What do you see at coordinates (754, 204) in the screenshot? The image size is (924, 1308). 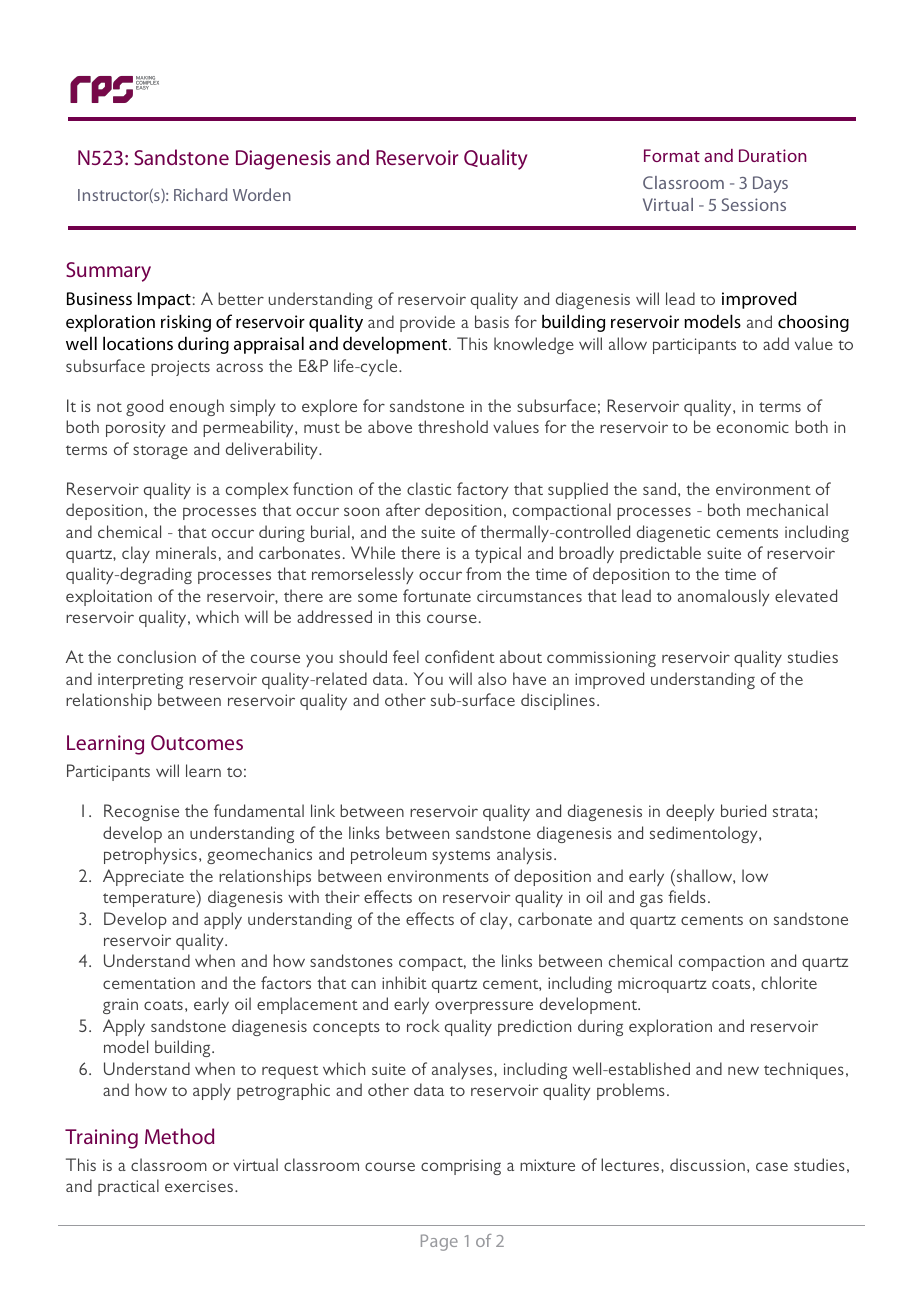 I see `Sessions` at bounding box center [754, 204].
